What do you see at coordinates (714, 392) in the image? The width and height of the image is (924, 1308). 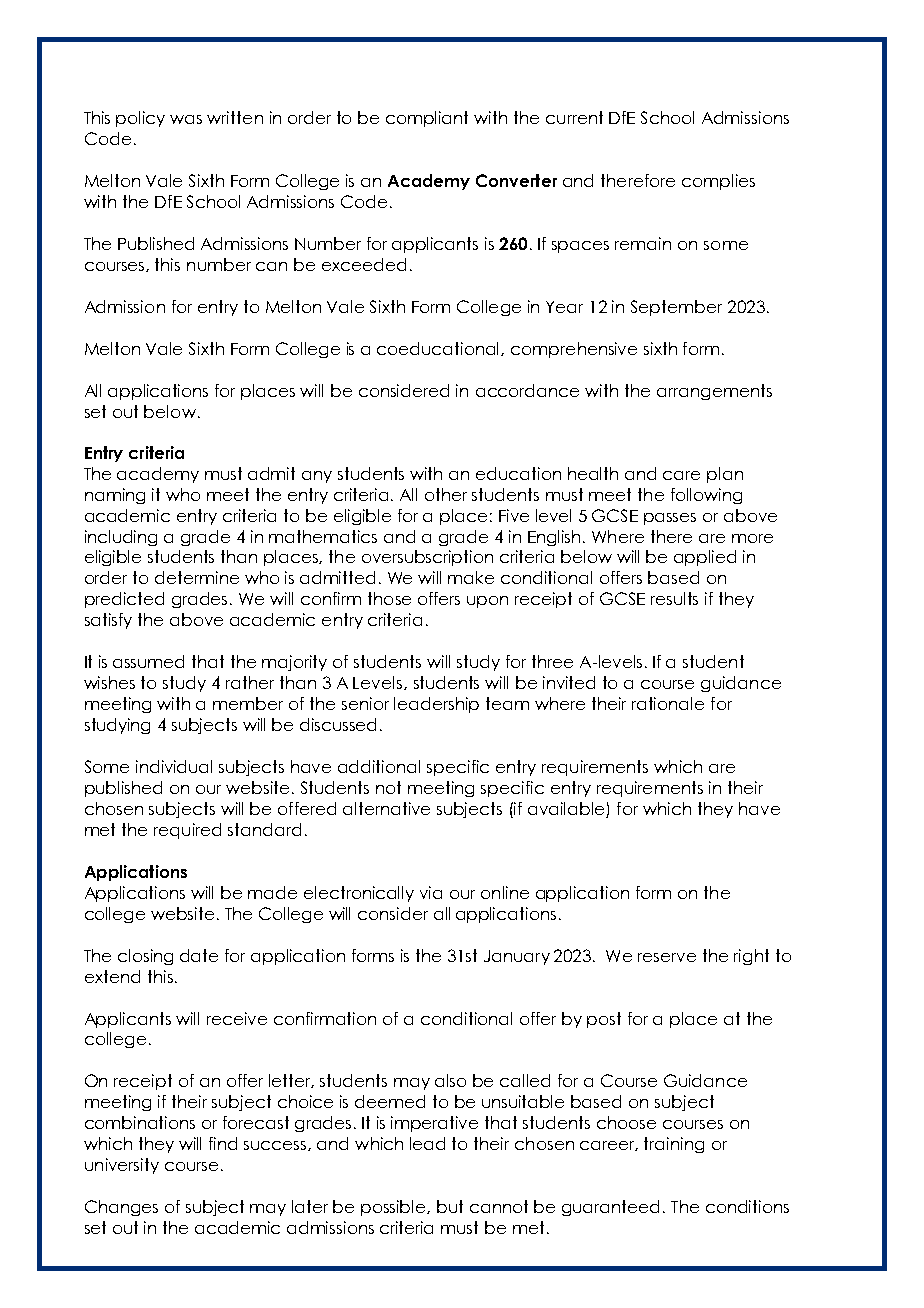 I see `arrangements` at bounding box center [714, 392].
